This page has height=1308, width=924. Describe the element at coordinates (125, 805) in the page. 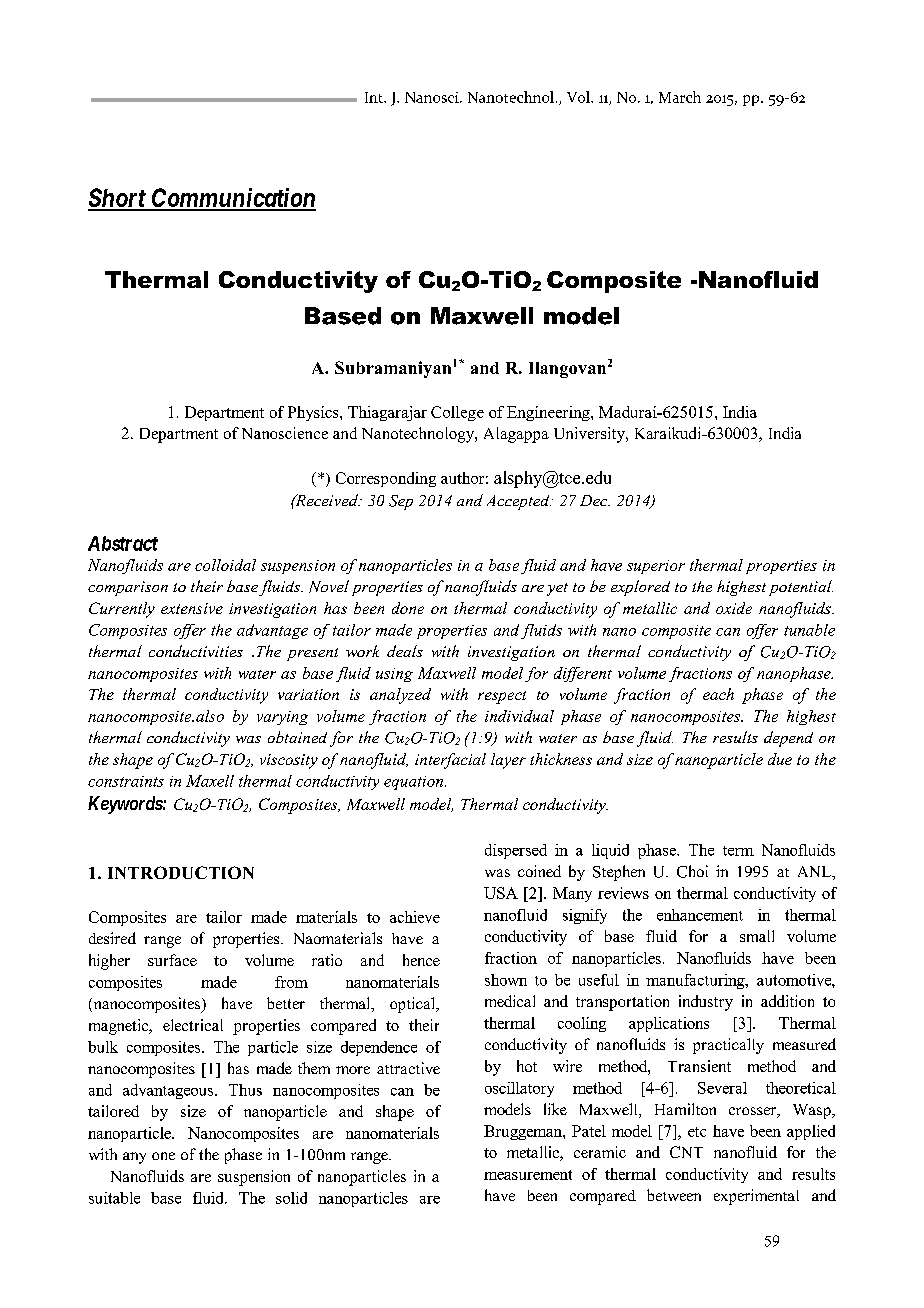

I see `Keywords` at that location.
